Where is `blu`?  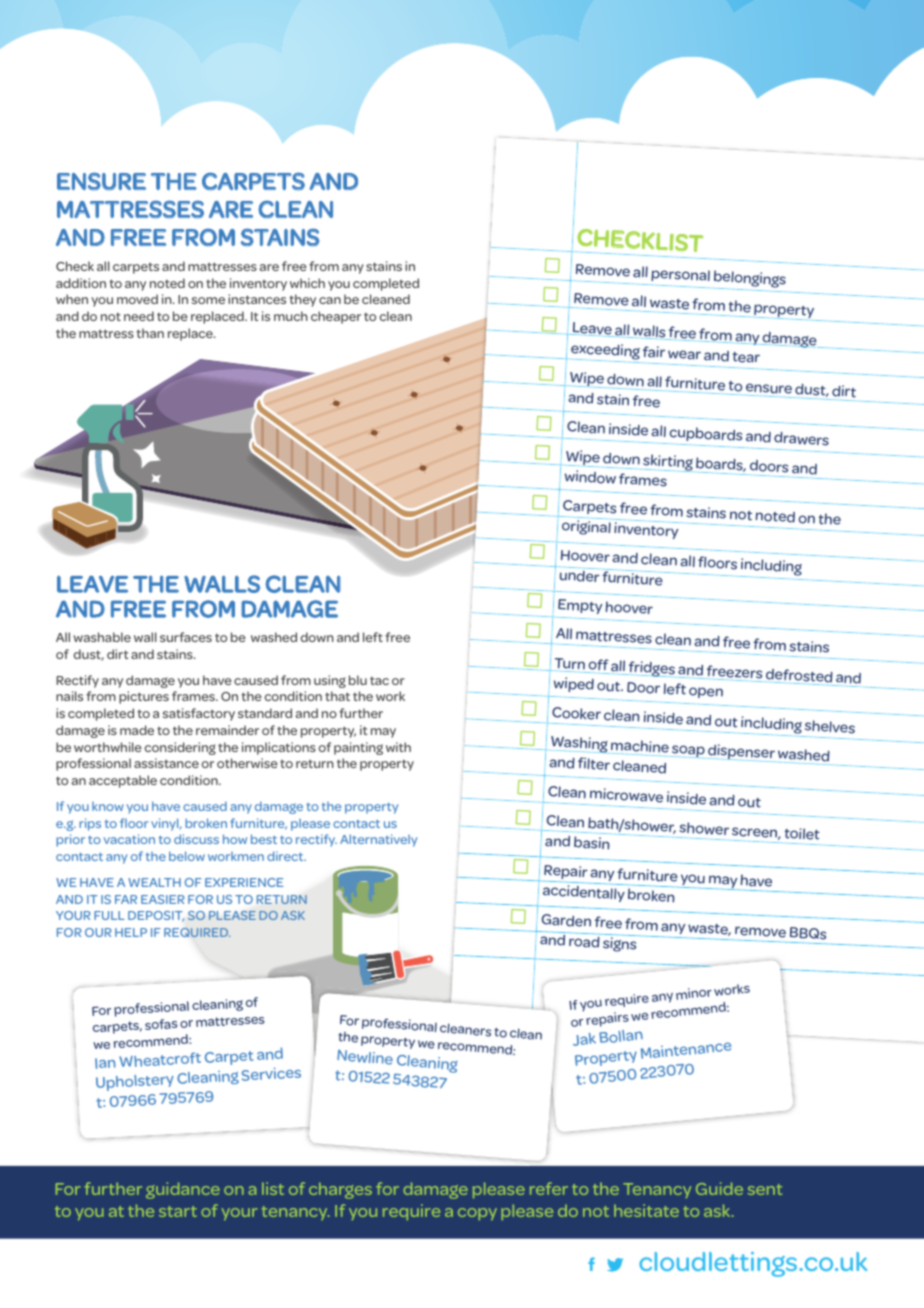 blu is located at coordinates (358, 680).
